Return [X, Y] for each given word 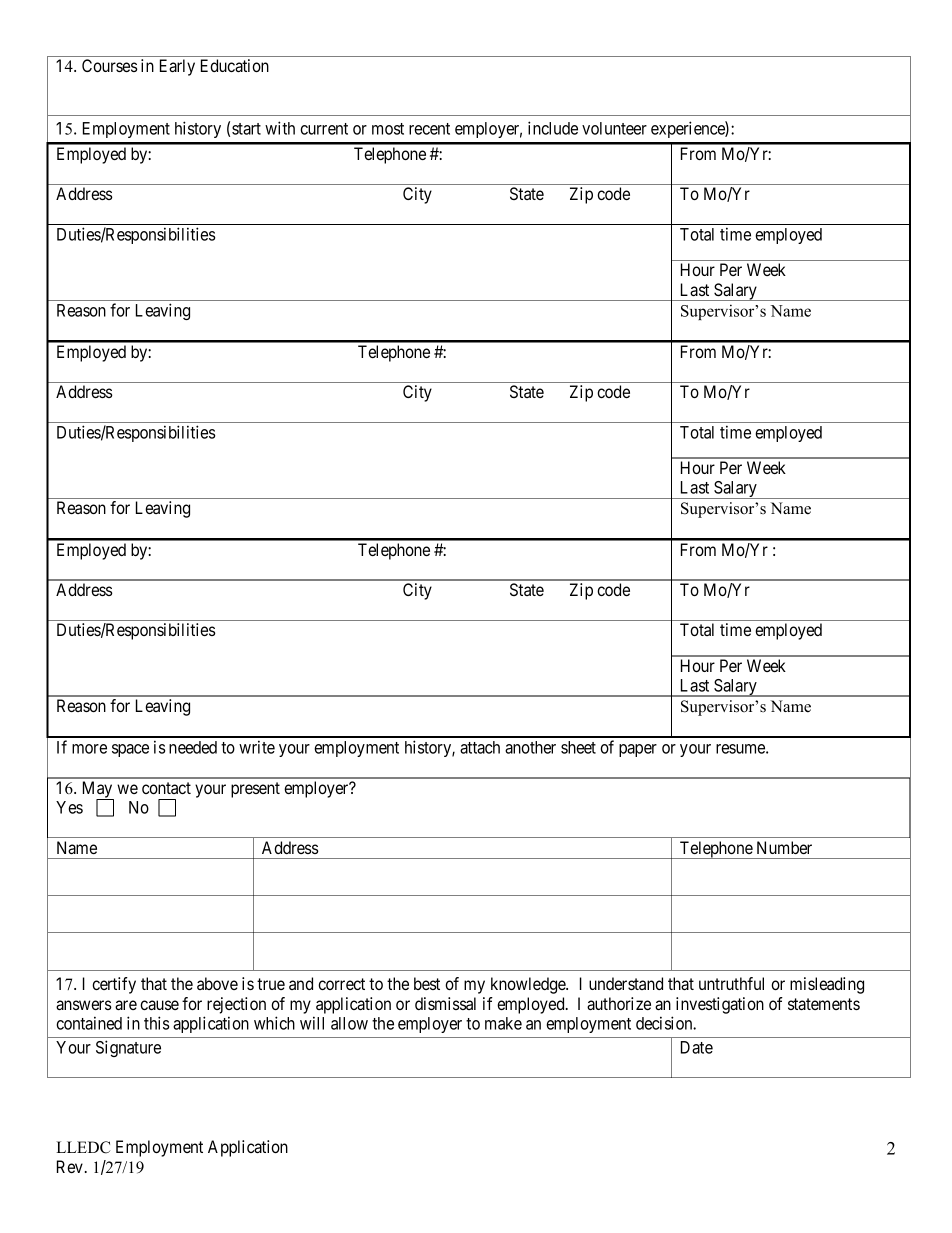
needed [193, 747]
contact [166, 788]
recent [429, 129]
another [530, 747]
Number [784, 847]
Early [177, 67]
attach [480, 747]
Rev [71, 1166]
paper [638, 750]
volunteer [614, 128]
